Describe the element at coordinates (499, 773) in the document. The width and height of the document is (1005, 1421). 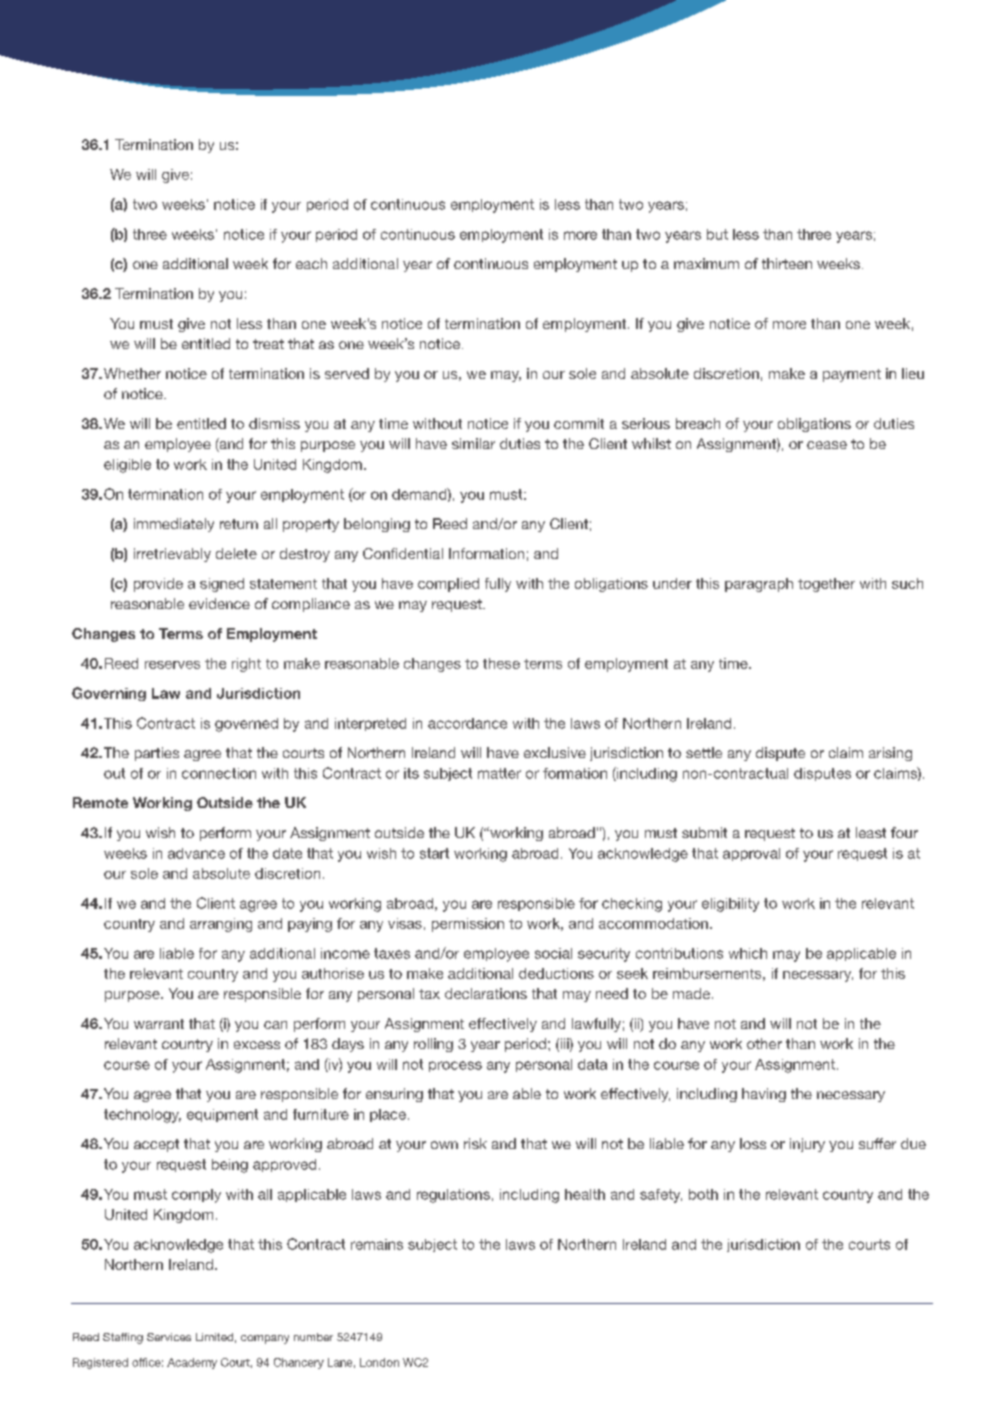
I see `matter` at that location.
